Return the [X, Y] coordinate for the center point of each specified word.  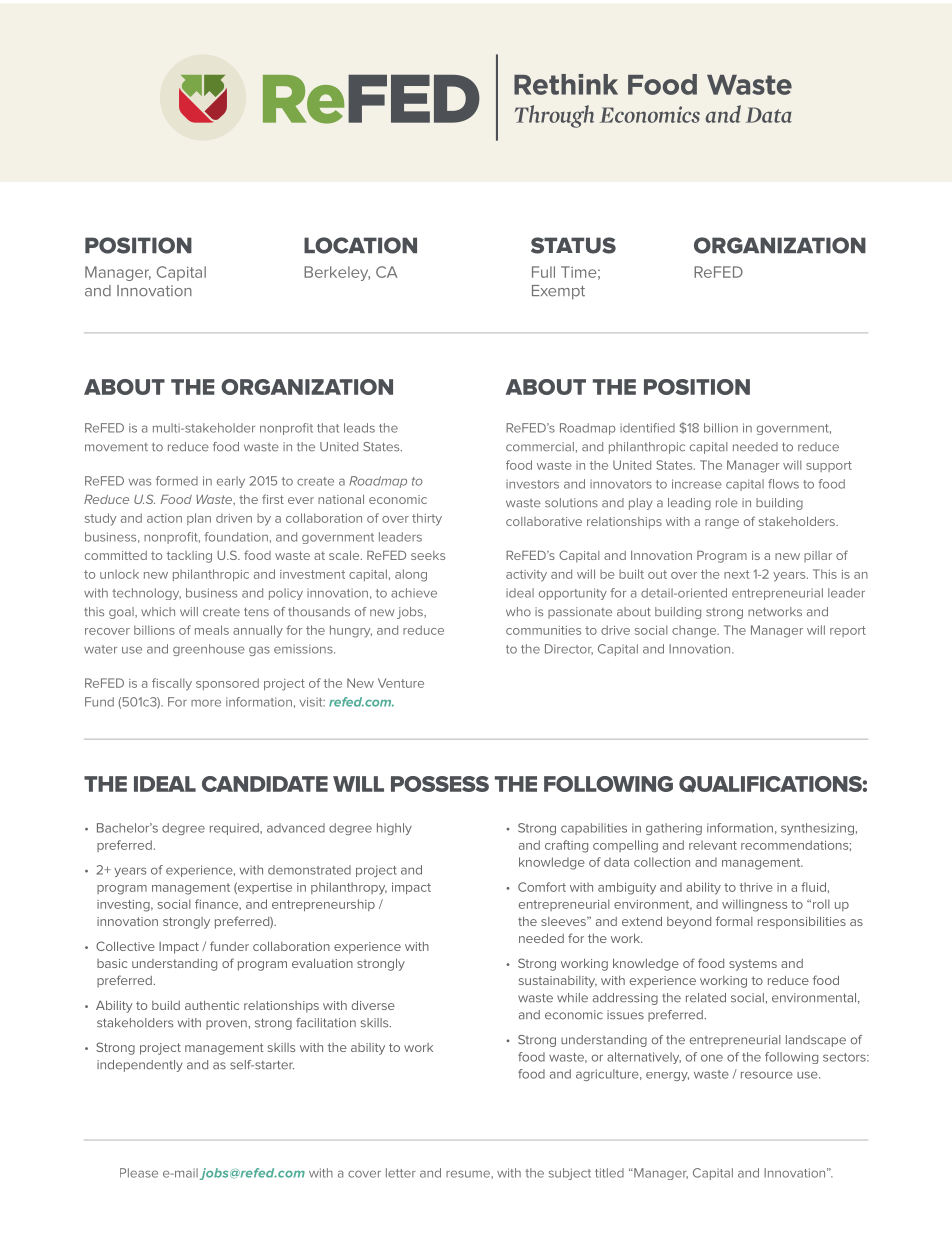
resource [767, 1075]
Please [139, 1173]
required [235, 829]
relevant [713, 845]
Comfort [542, 887]
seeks [428, 555]
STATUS [573, 245]
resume [469, 1174]
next [736, 574]
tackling [189, 557]
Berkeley [337, 273]
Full [543, 272]
